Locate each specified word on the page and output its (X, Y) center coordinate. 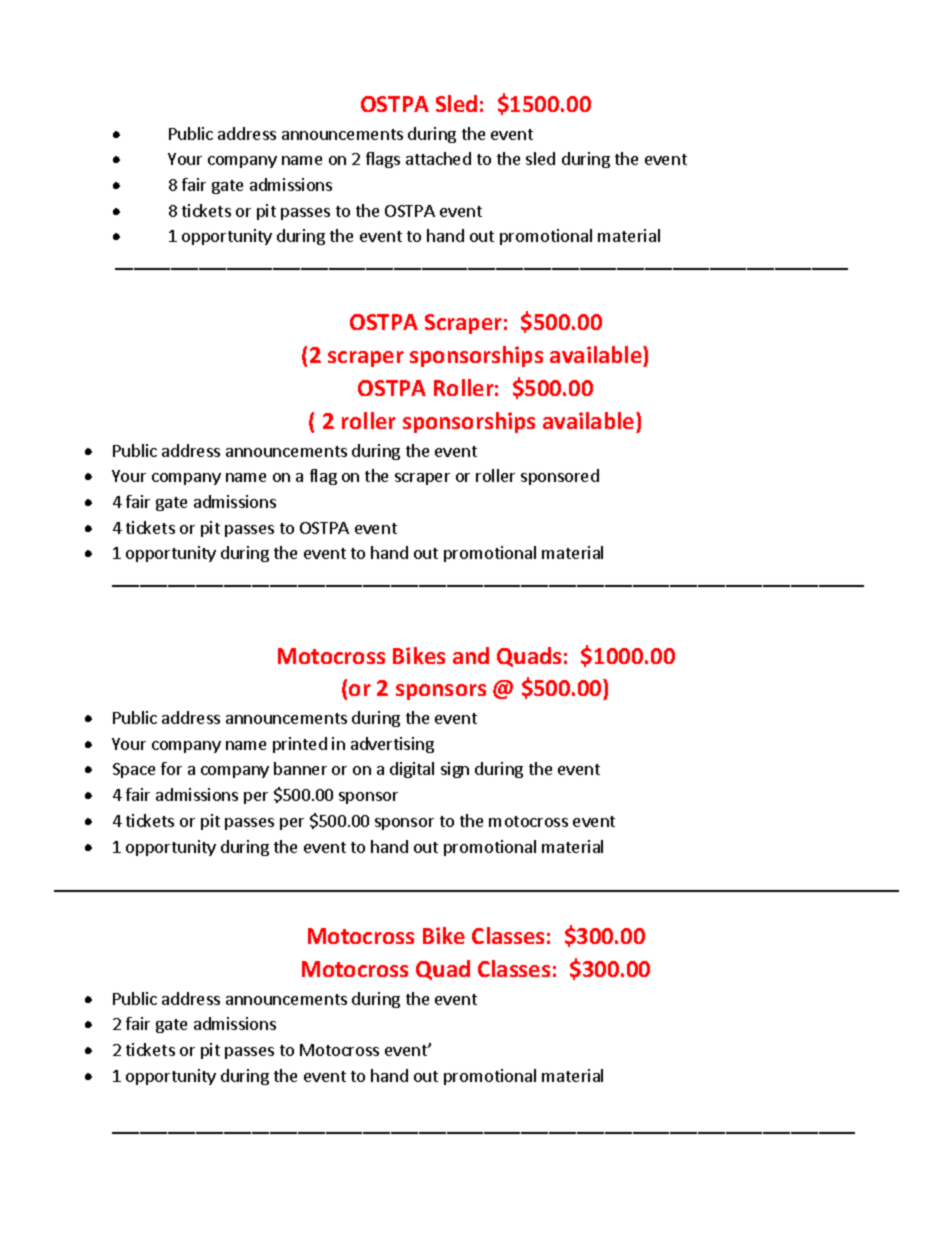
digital (412, 770)
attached (438, 158)
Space (134, 770)
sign (455, 770)
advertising (392, 745)
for (171, 768)
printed (300, 745)
